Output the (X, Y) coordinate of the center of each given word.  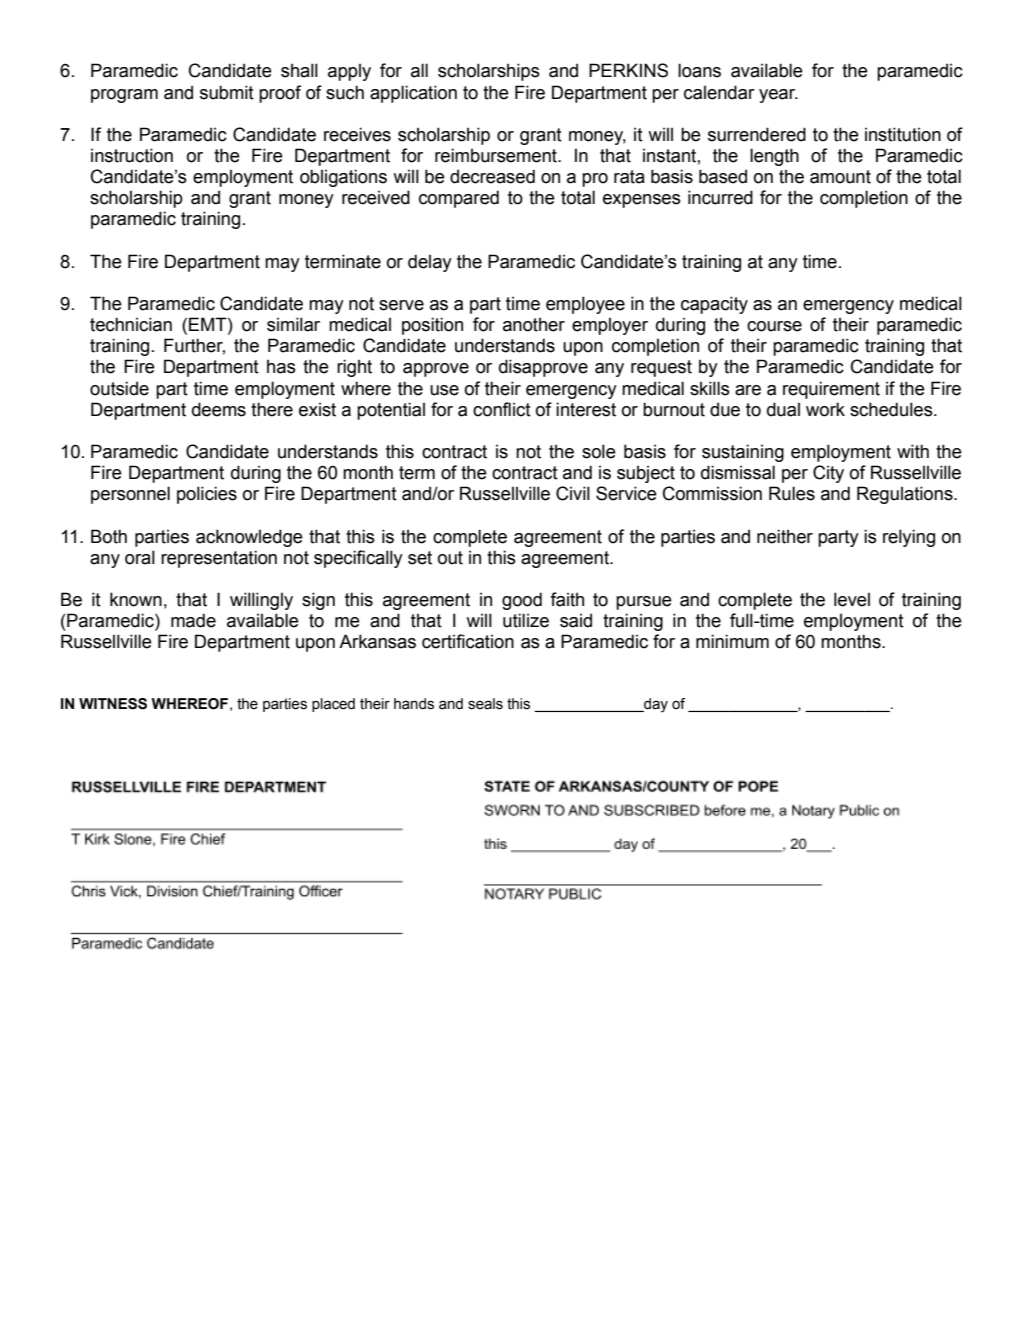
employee (585, 305)
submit (227, 92)
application (413, 94)
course (774, 326)
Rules (792, 493)
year (778, 96)
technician (131, 324)
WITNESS (113, 704)
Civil (573, 493)
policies (207, 495)
